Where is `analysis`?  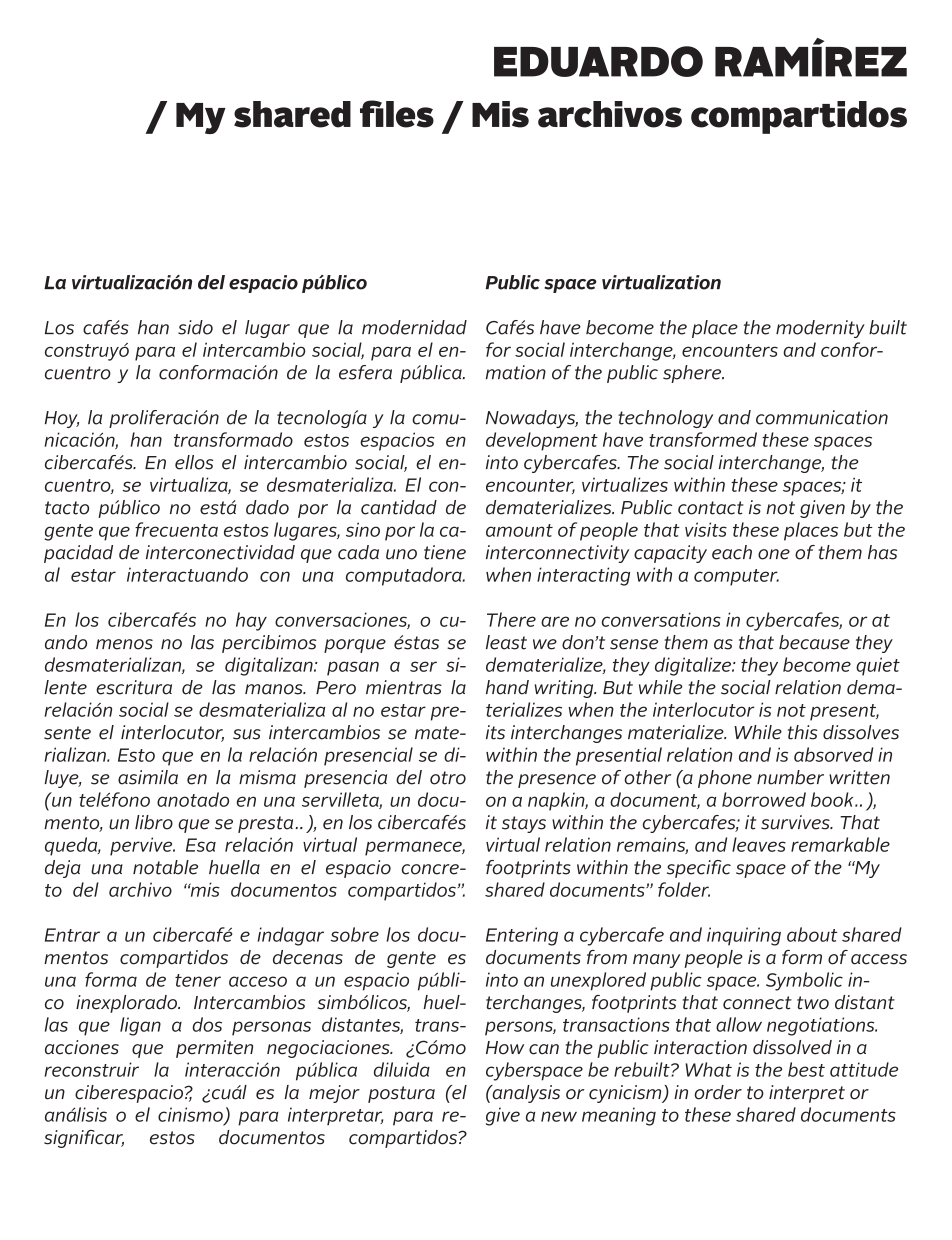
analysis is located at coordinates (525, 1094).
